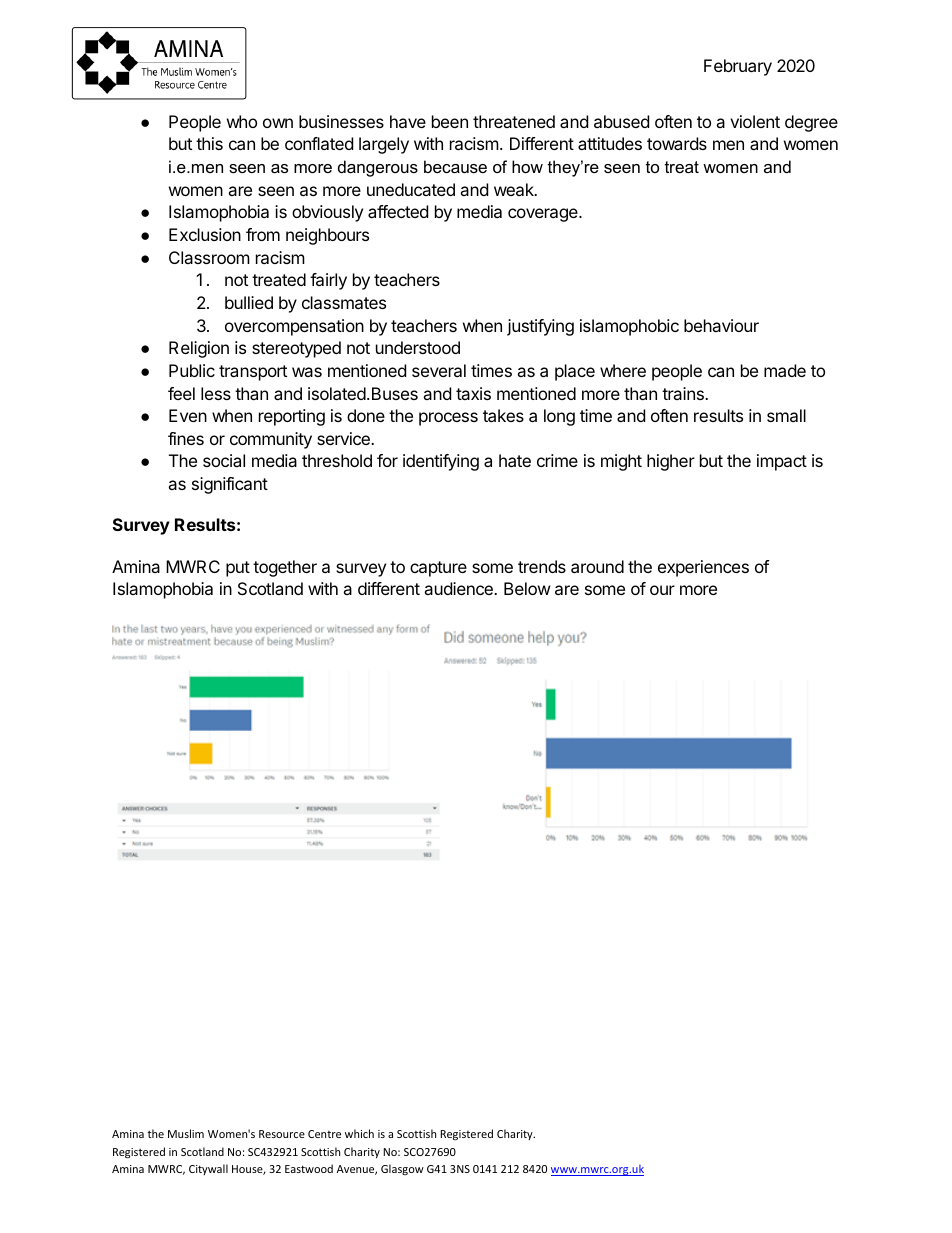 This screenshot has height=1233, width=952. Describe the element at coordinates (282, 1134) in the screenshot. I see `Resource` at that location.
